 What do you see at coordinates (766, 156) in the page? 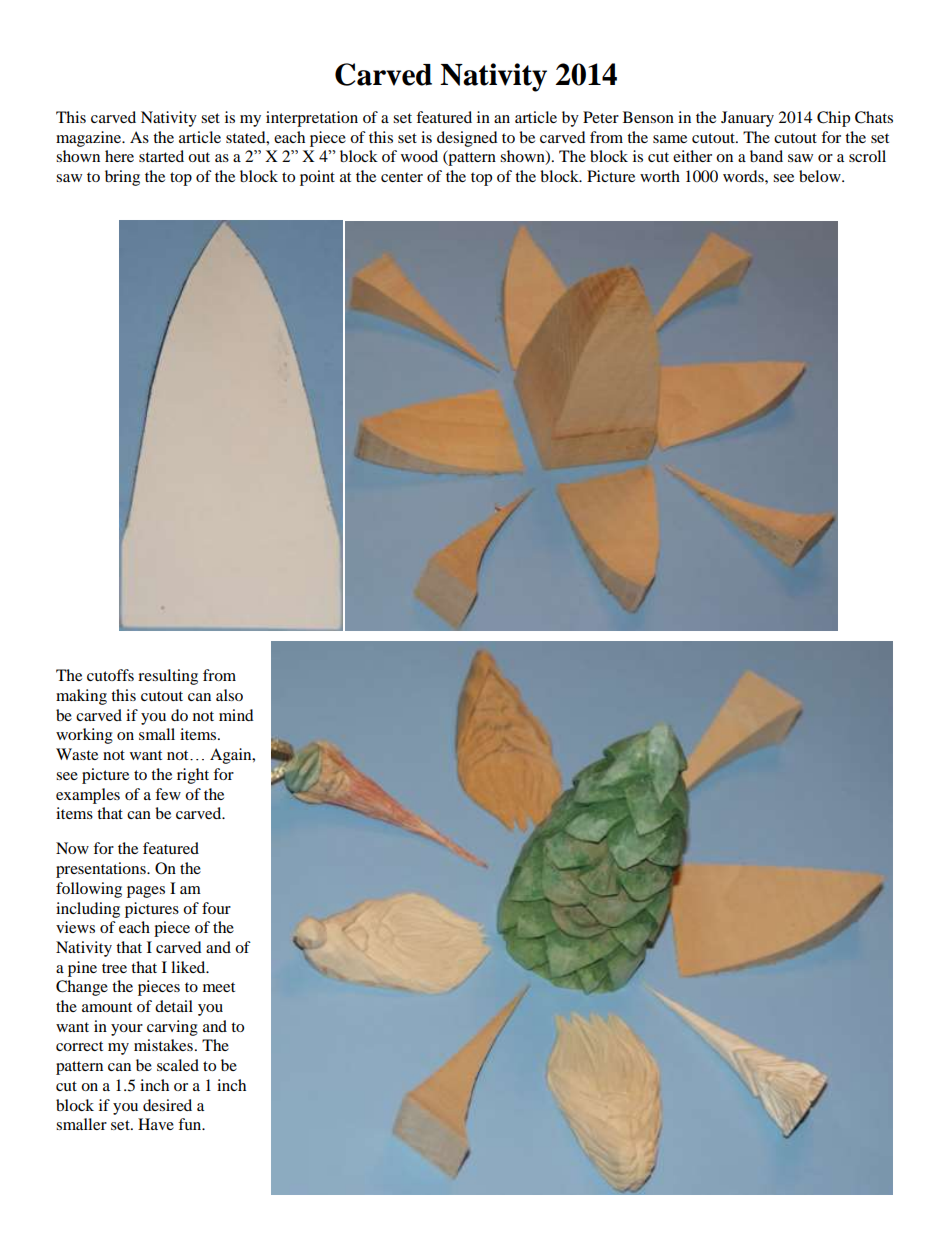
I see `band` at bounding box center [766, 156].
